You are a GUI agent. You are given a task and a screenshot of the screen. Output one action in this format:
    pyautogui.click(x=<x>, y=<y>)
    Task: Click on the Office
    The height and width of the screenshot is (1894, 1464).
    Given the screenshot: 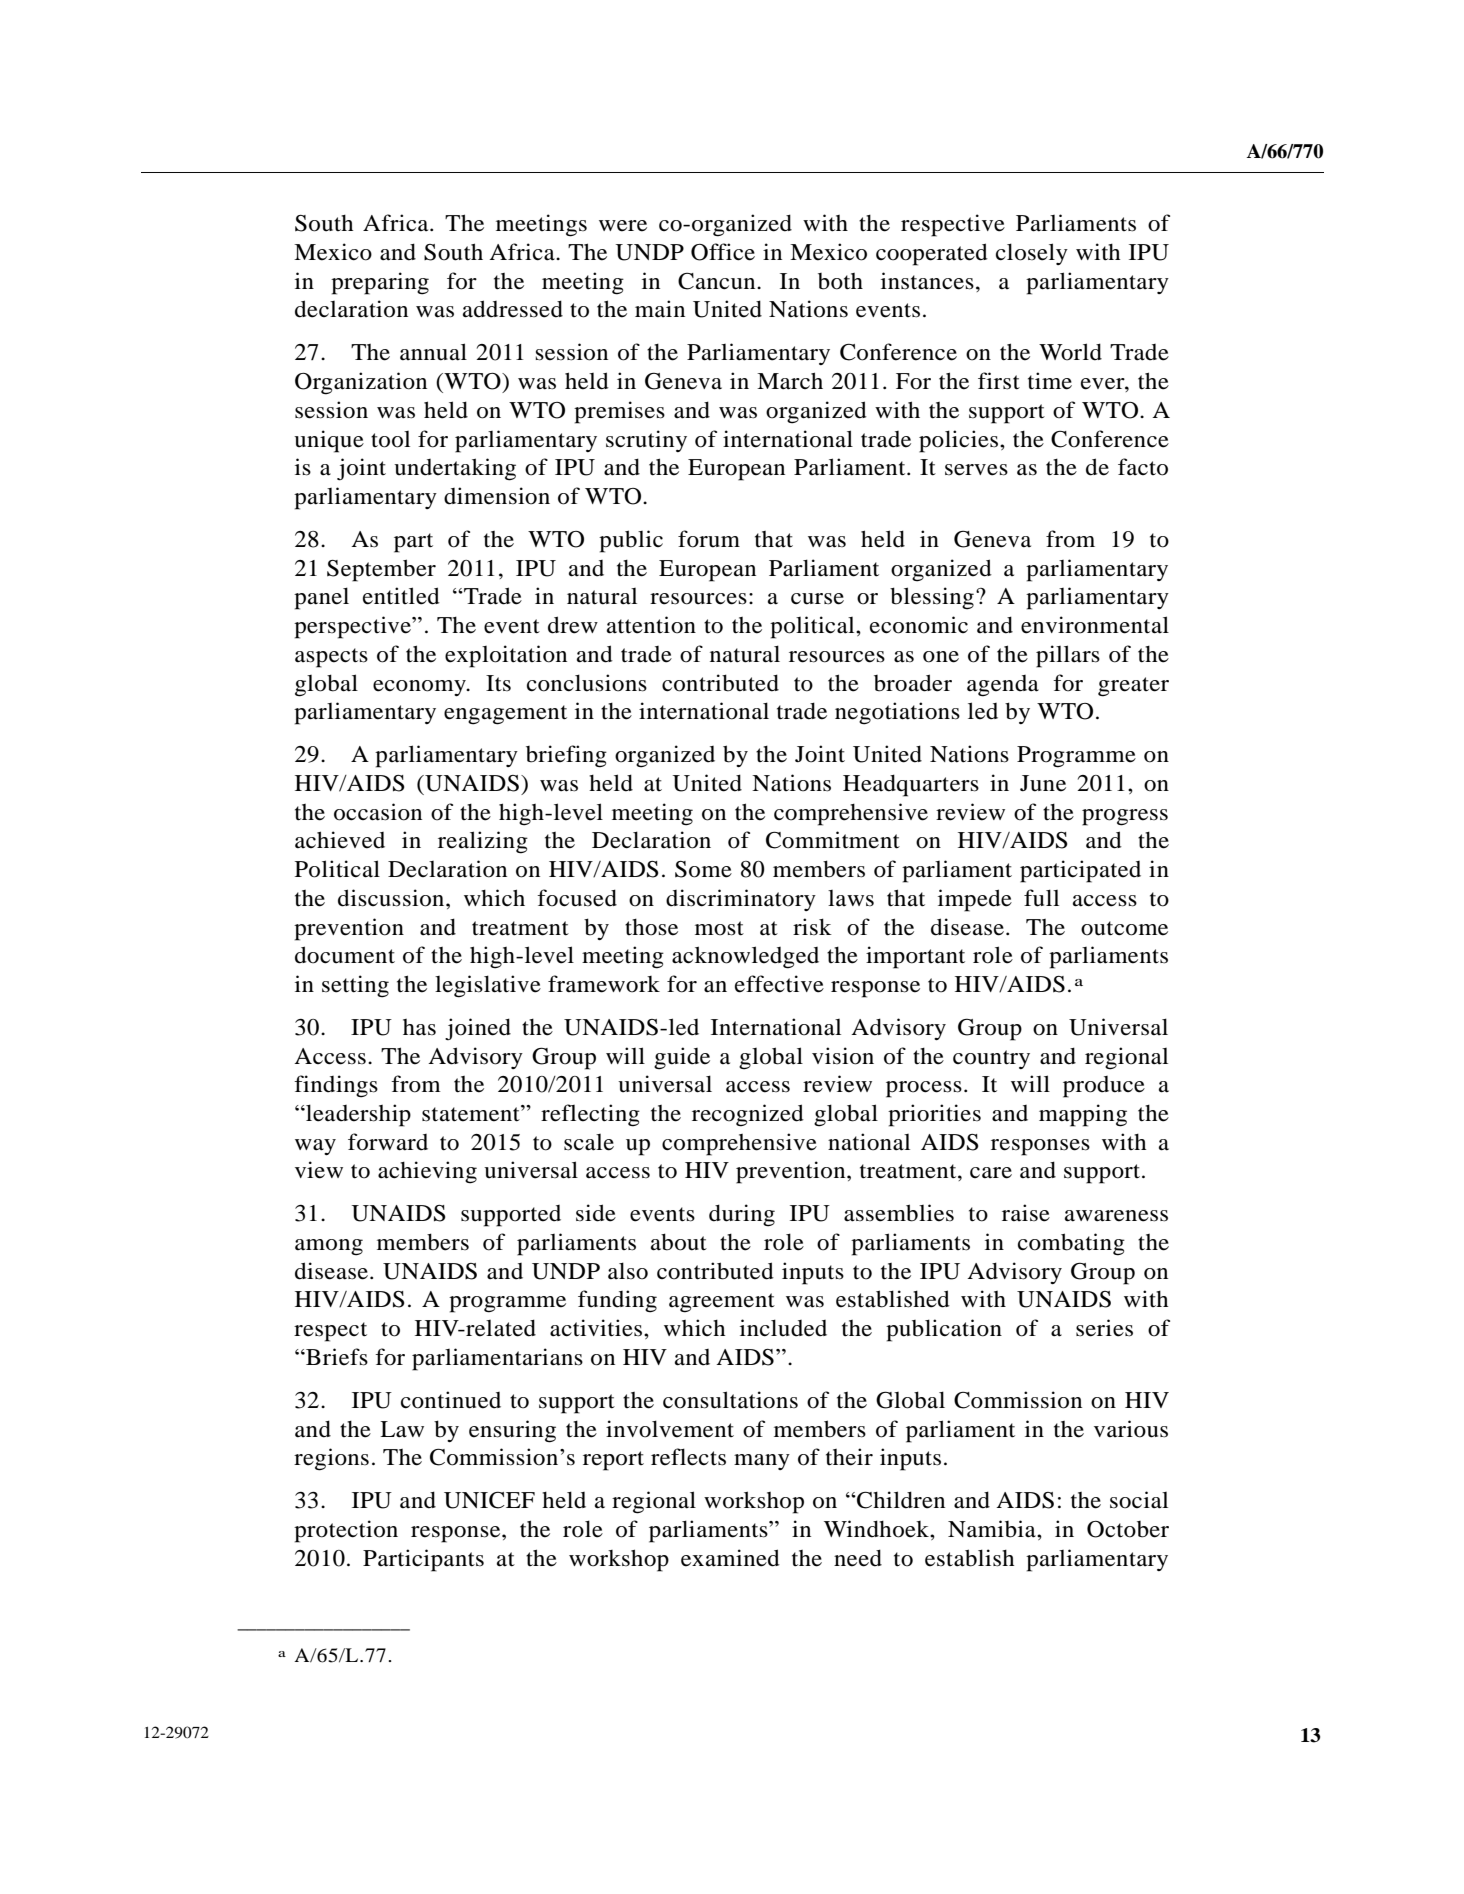 What is the action you would take?
    pyautogui.click(x=723, y=252)
